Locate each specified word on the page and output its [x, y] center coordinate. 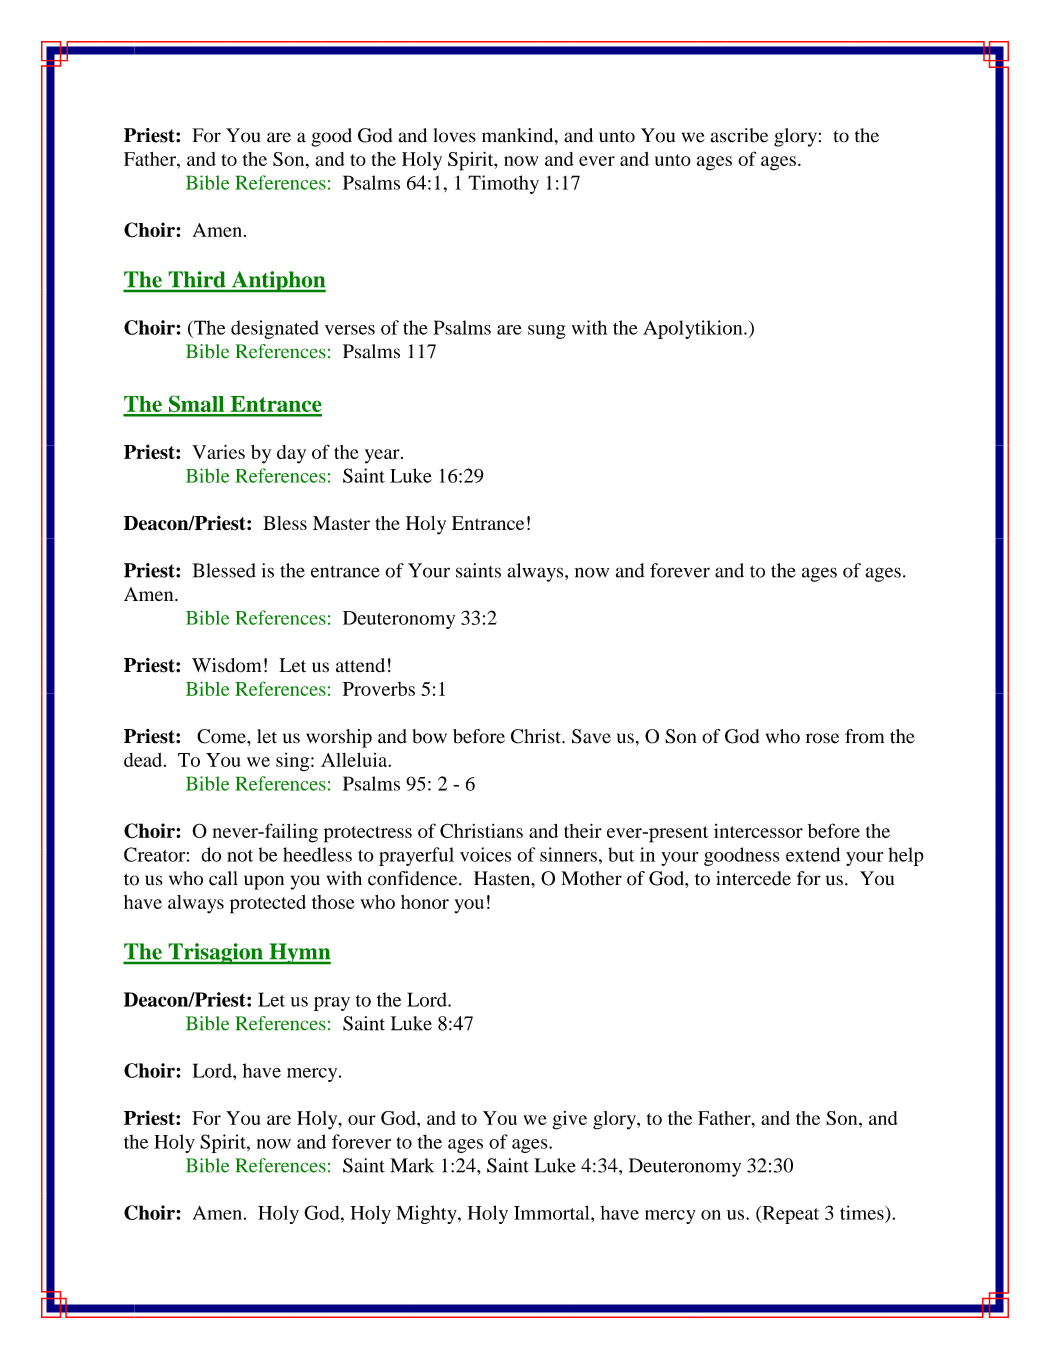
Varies [218, 451]
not [240, 856]
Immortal [553, 1212]
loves [454, 135]
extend [813, 854]
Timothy [503, 184]
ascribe [739, 135]
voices [485, 854]
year [383, 456]
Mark [412, 1165]
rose [822, 738]
